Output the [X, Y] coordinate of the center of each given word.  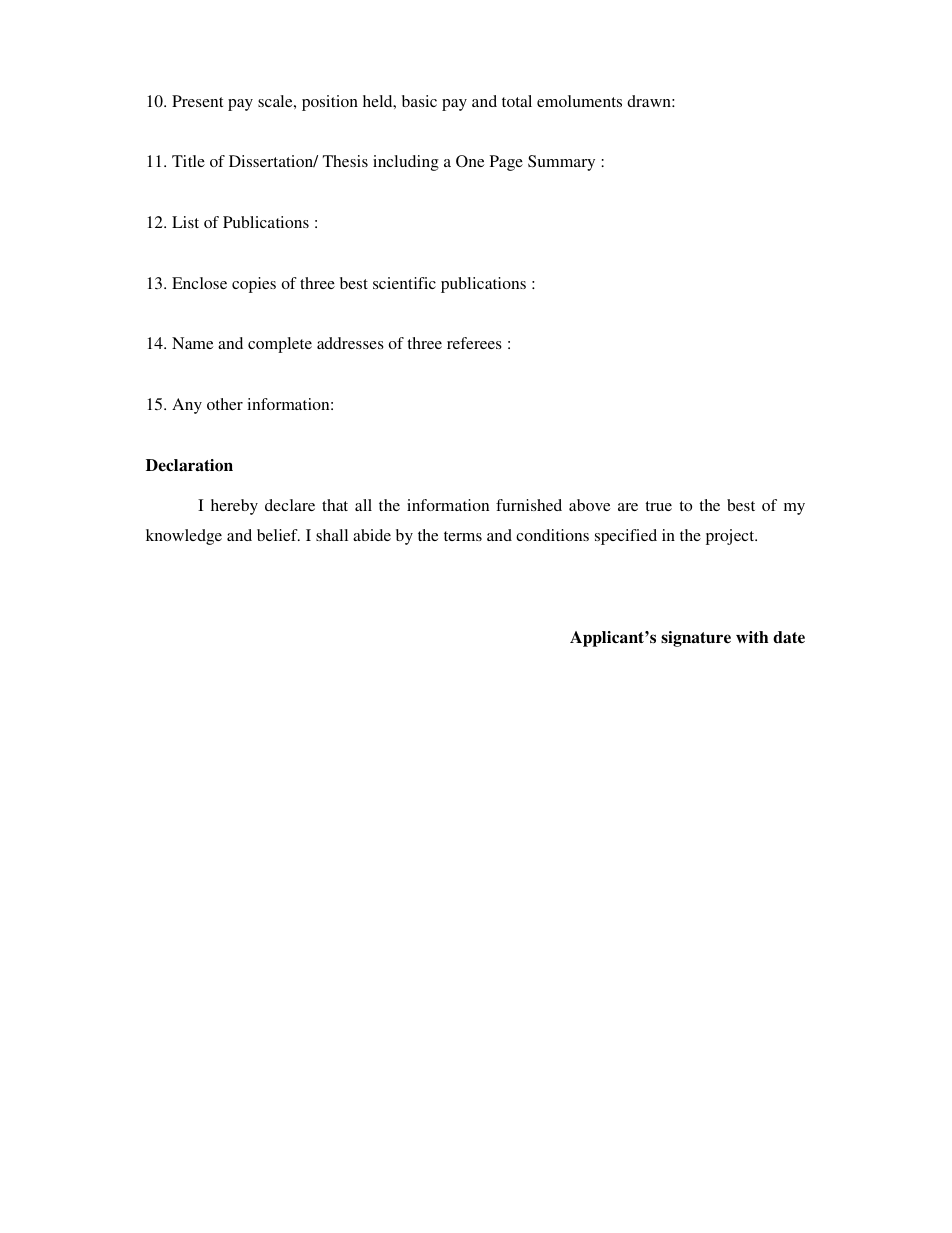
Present [197, 101]
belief [278, 535]
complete [280, 345]
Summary [561, 163]
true [658, 506]
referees [474, 343]
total [517, 101]
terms [463, 536]
